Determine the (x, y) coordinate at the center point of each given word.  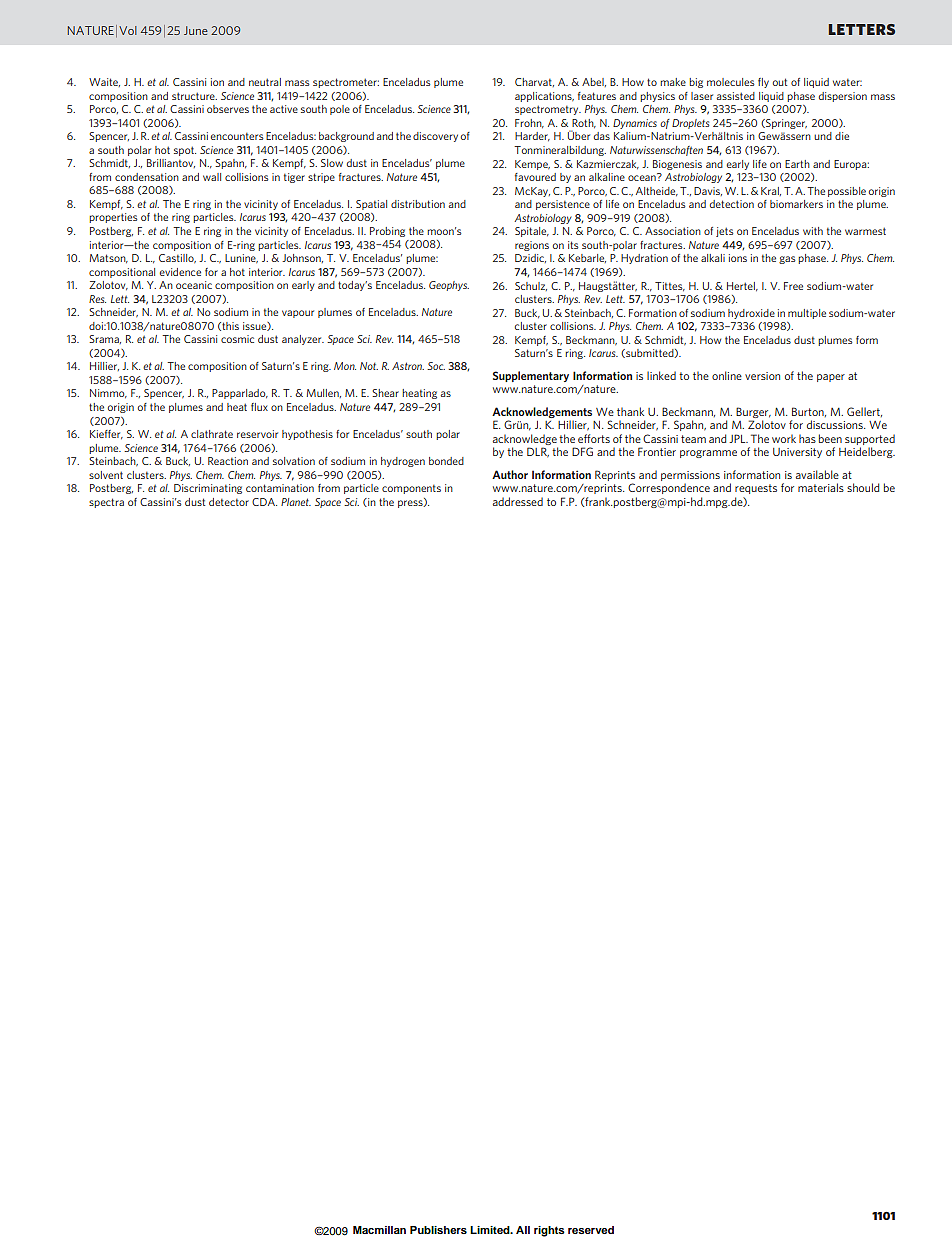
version (762, 376)
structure (194, 96)
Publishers (438, 1230)
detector (229, 502)
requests (756, 489)
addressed (518, 501)
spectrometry (548, 110)
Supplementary (531, 376)
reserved (591, 1230)
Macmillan (379, 1230)
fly (763, 83)
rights (549, 1231)
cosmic (237, 339)
